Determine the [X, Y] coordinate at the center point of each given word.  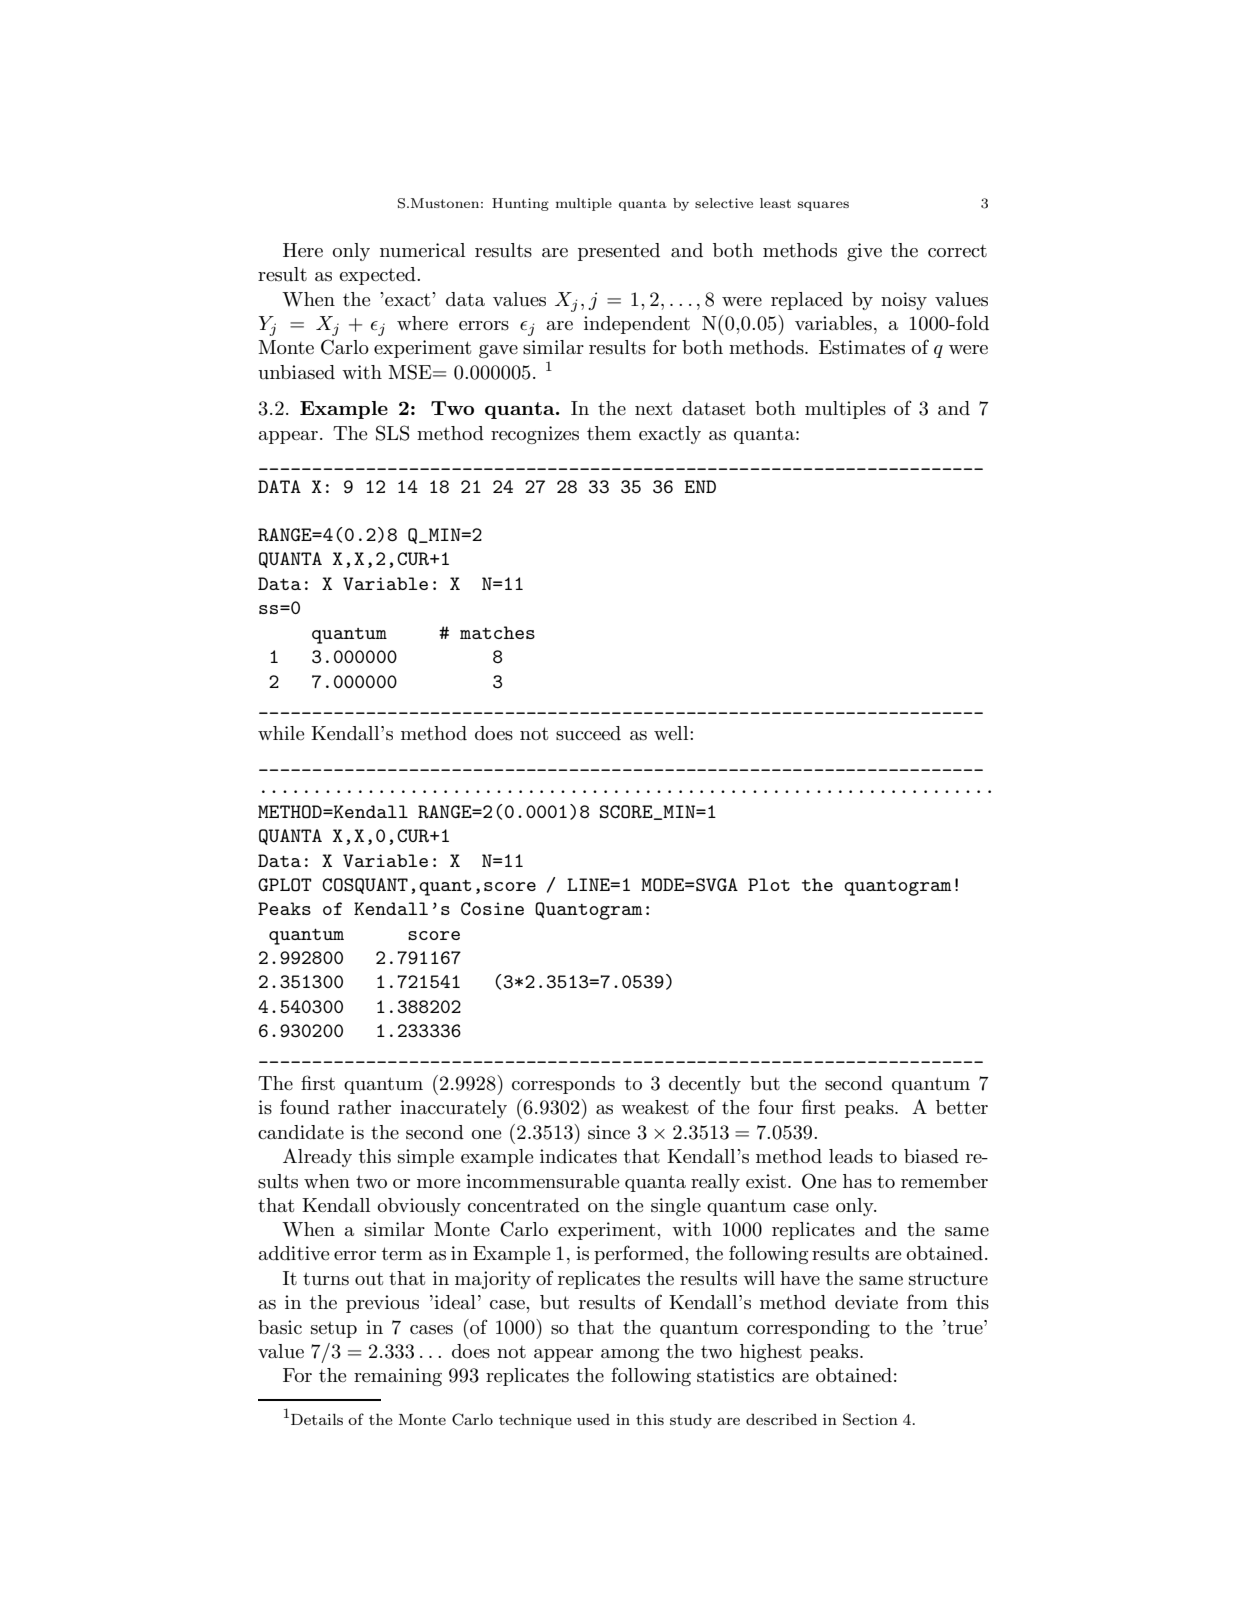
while [281, 733]
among [630, 1355]
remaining [398, 1377]
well [672, 733]
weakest [655, 1107]
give [864, 252]
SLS [393, 433]
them [609, 433]
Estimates [862, 347]
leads [851, 1156]
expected [378, 276]
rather [364, 1107]
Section [870, 1419]
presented [619, 252]
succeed [588, 733]
